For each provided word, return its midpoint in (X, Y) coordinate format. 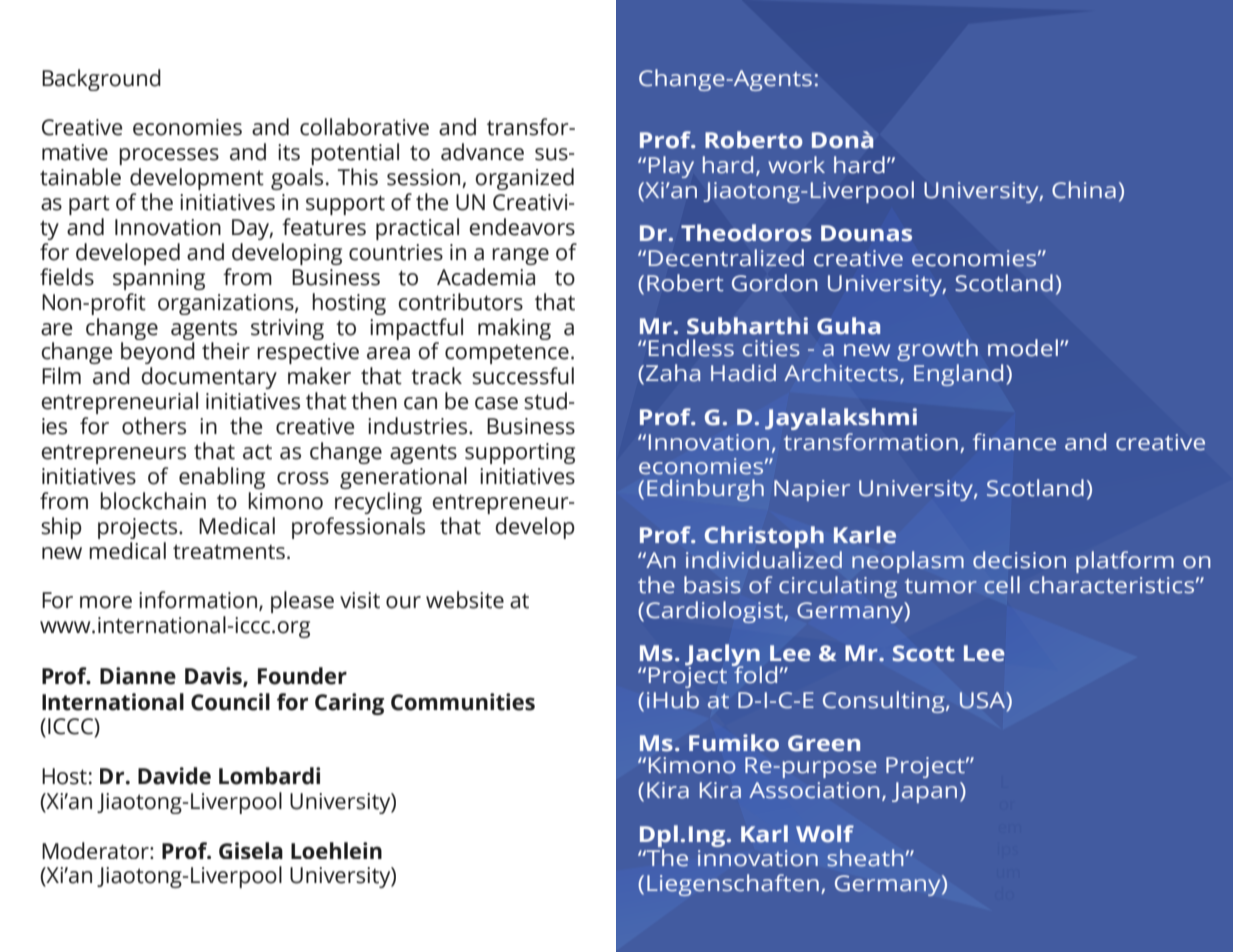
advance (482, 152)
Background (101, 80)
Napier (812, 490)
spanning (159, 279)
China (1084, 190)
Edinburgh (705, 490)
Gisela (251, 850)
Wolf (825, 834)
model (1023, 348)
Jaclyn (723, 656)
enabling (222, 478)
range (520, 256)
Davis (214, 677)
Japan (924, 792)
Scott (924, 653)
